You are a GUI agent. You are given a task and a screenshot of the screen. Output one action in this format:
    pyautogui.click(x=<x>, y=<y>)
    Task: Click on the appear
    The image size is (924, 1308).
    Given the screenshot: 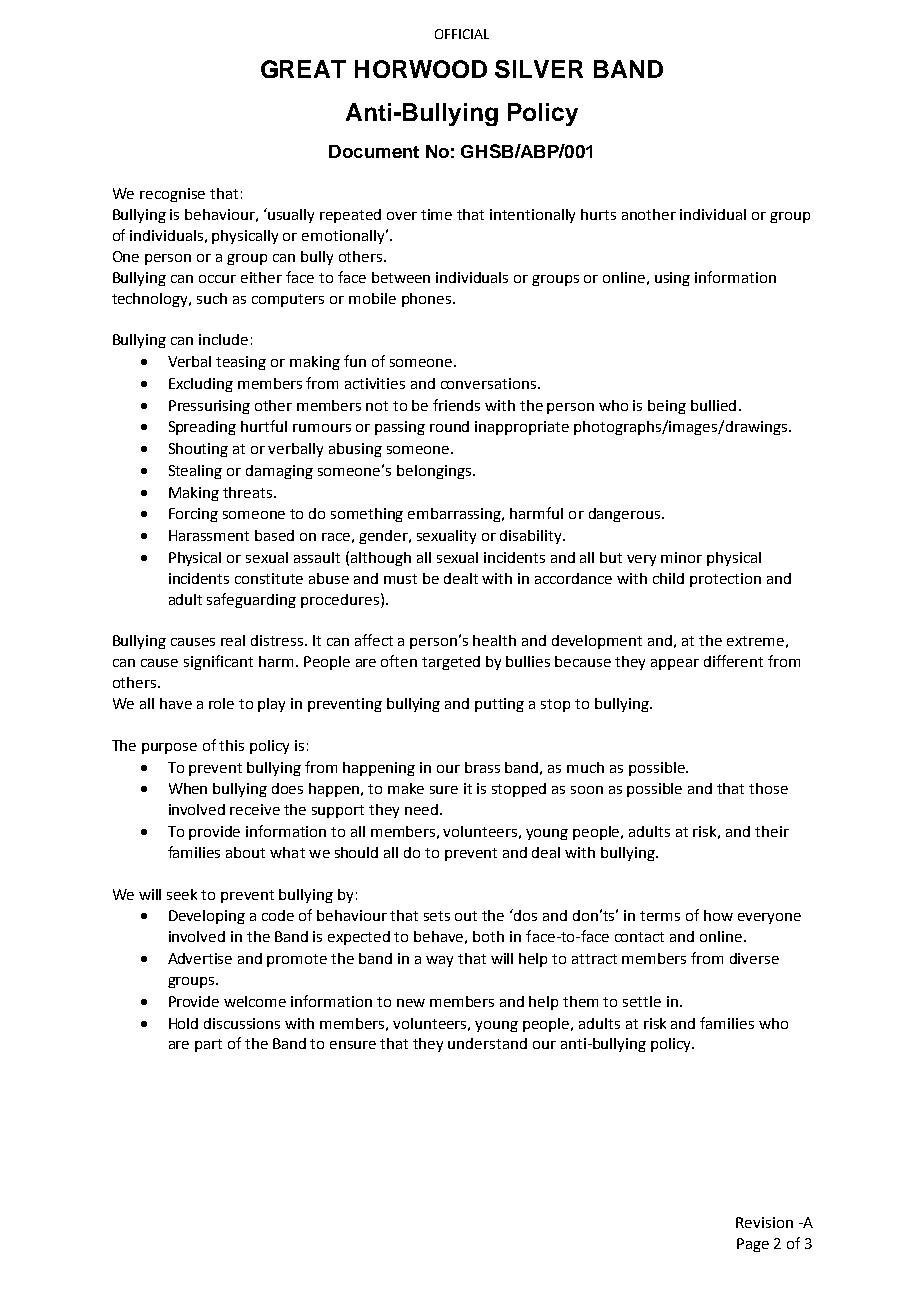 What is the action you would take?
    pyautogui.click(x=675, y=664)
